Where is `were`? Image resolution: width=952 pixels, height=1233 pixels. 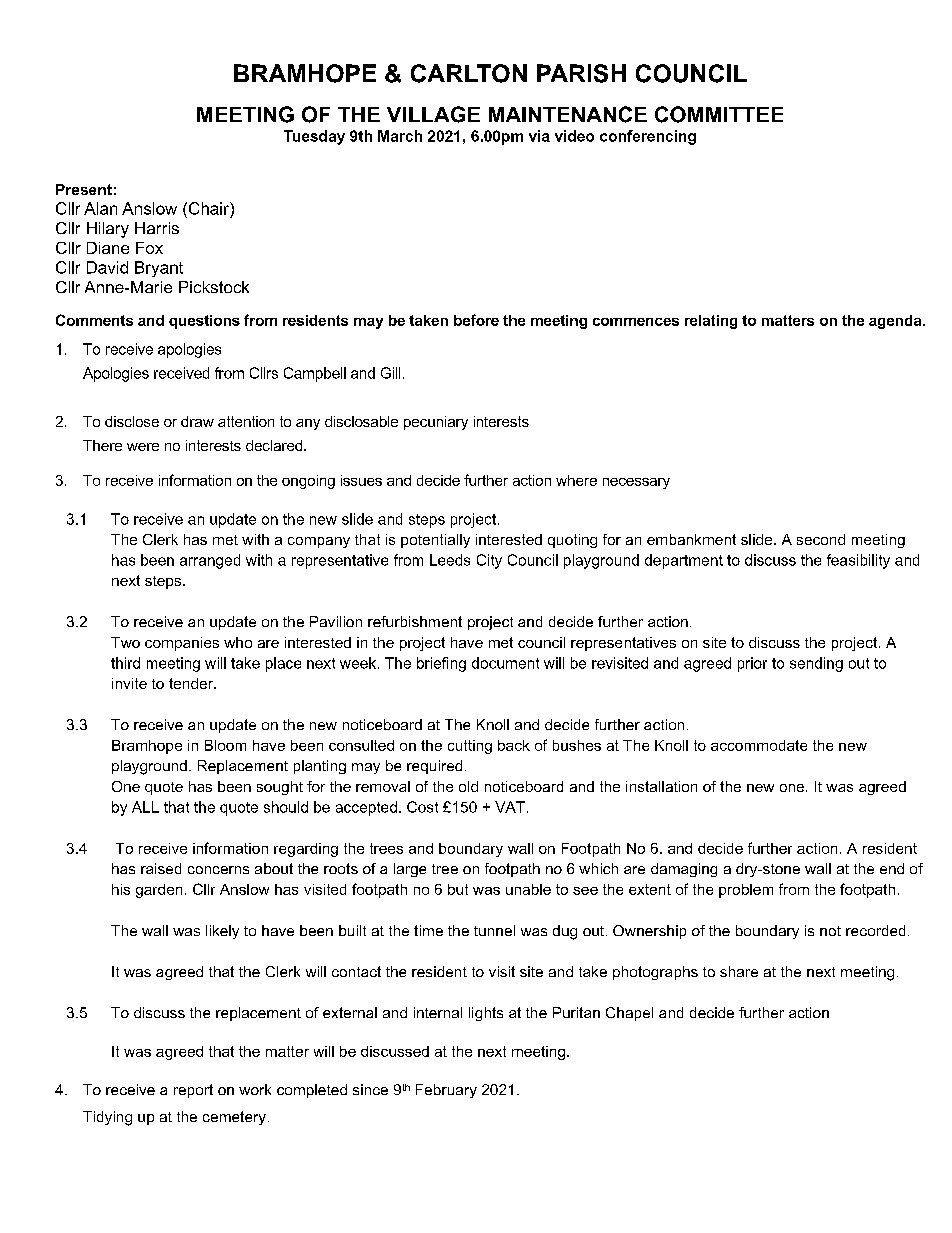
were is located at coordinates (143, 447).
